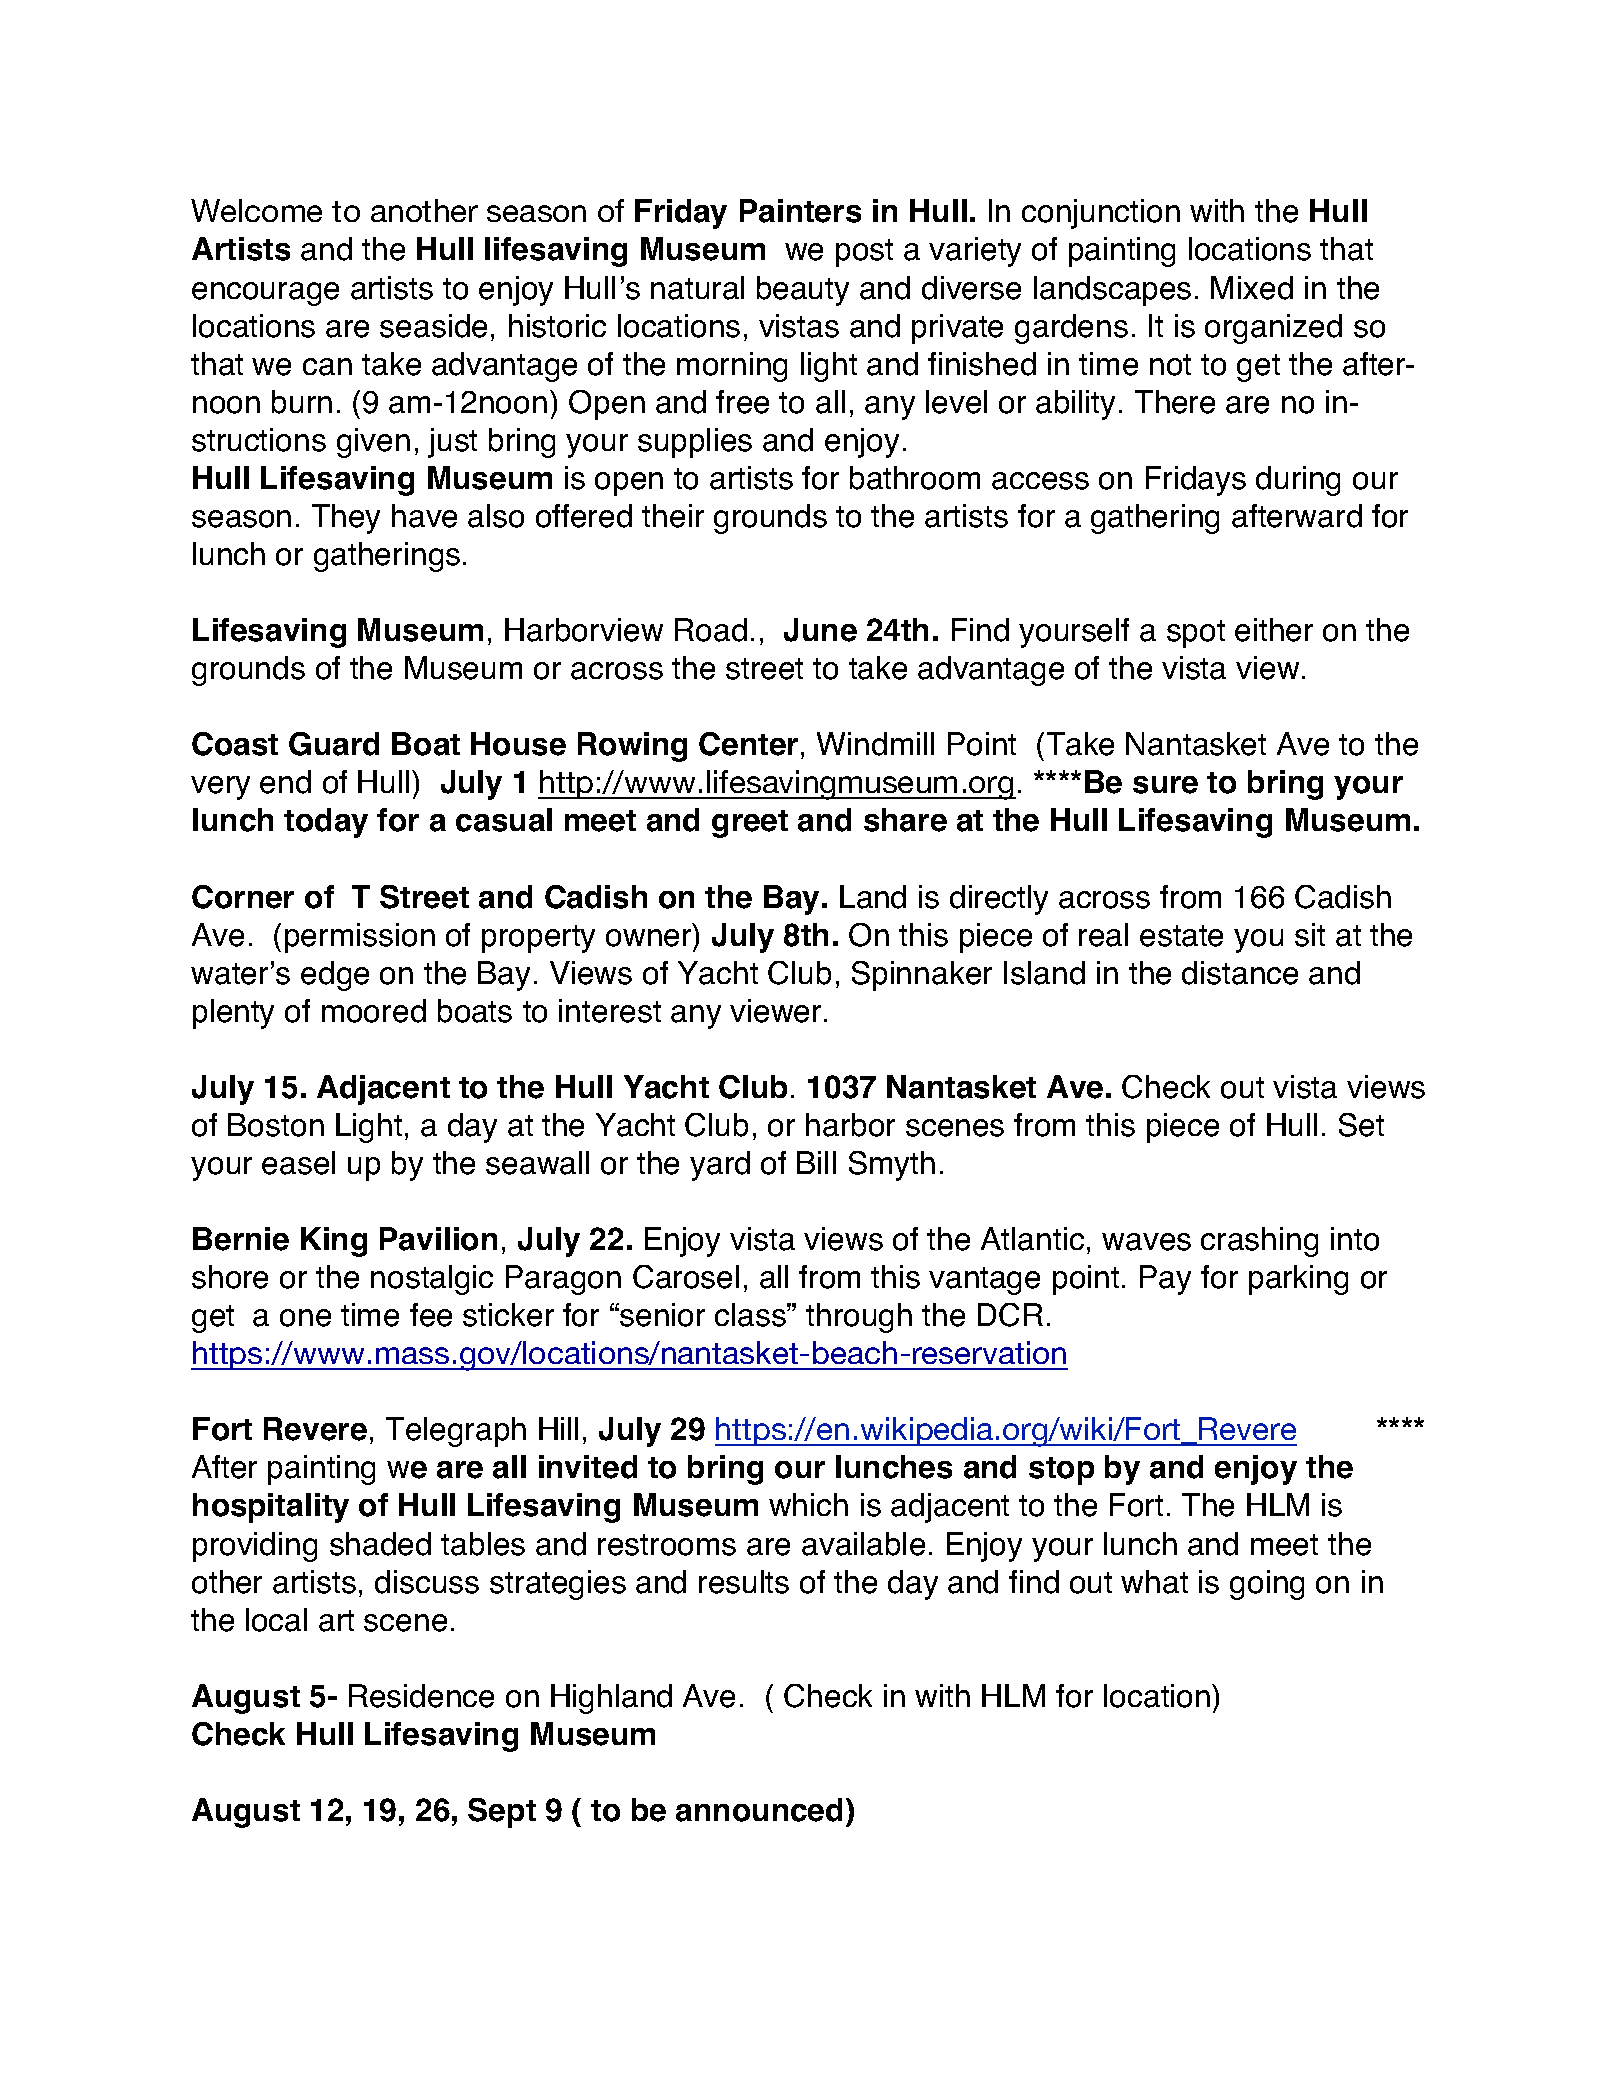  I want to click on Mixed, so click(1252, 288).
